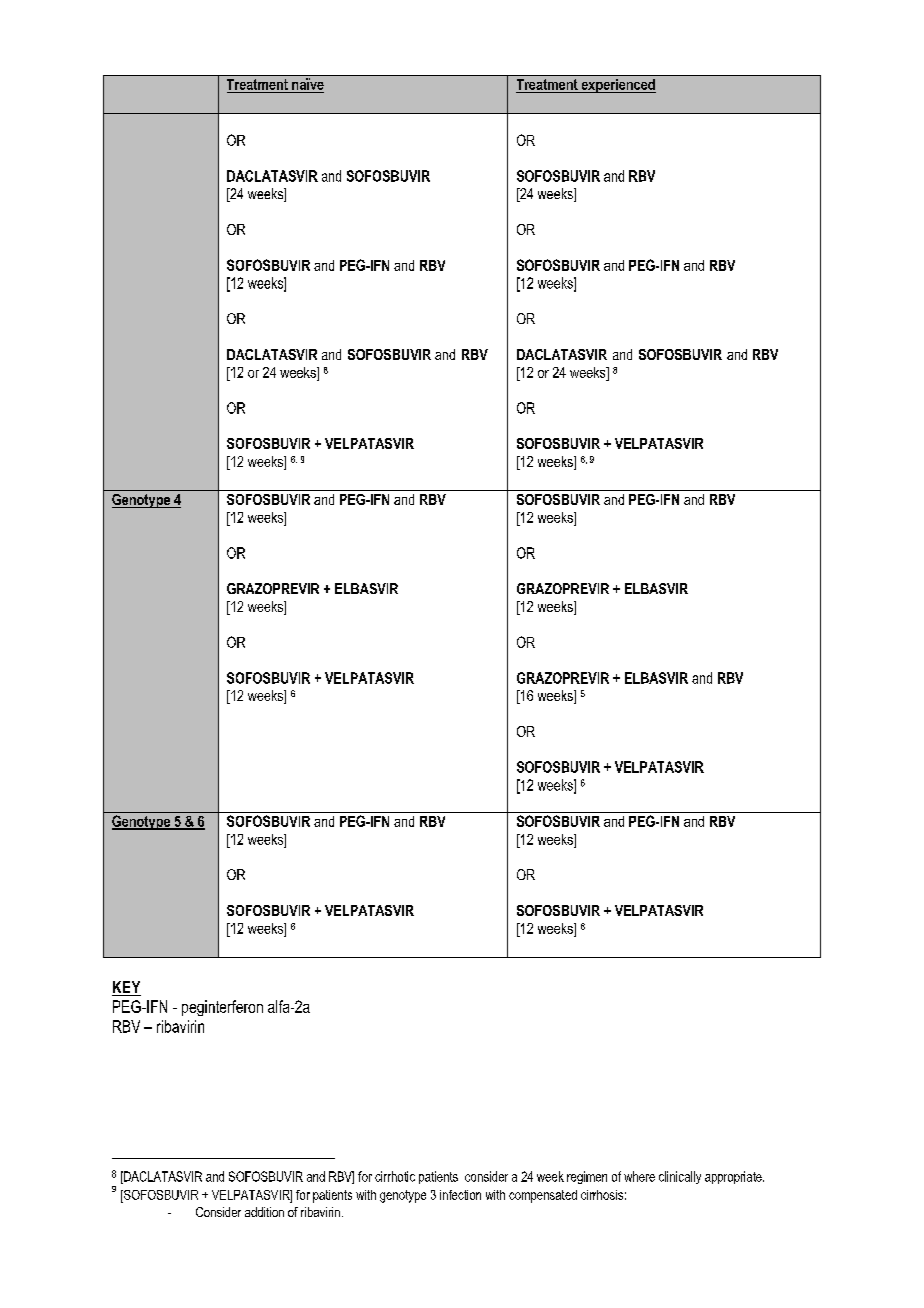 This document has width=924, height=1308. What do you see at coordinates (126, 988) in the document?
I see `KEY` at bounding box center [126, 988].
